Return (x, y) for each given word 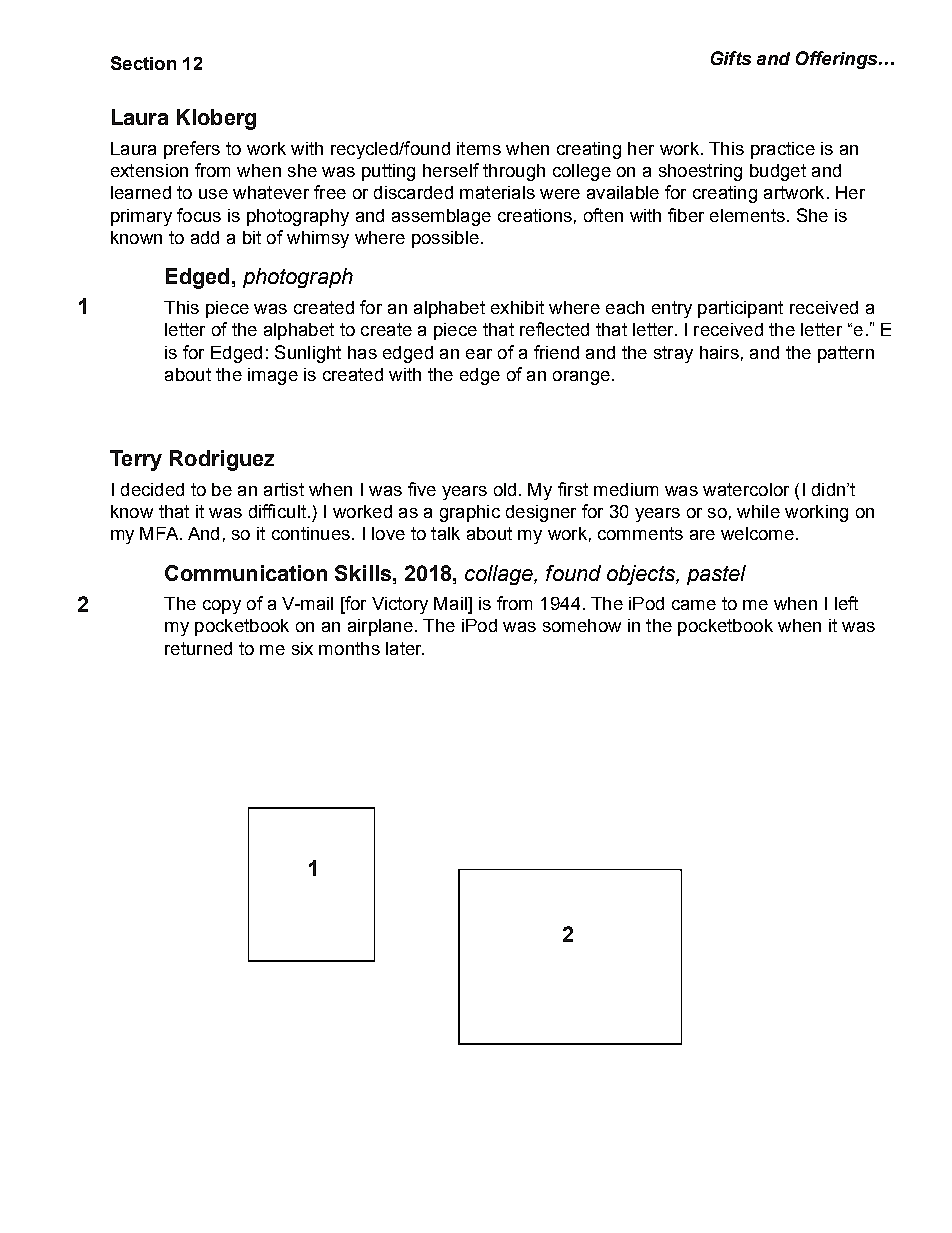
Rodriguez (222, 460)
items (479, 148)
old (505, 489)
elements (747, 215)
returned (198, 648)
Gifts (731, 58)
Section (143, 63)
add (205, 237)
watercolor (746, 489)
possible (445, 239)
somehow (582, 625)
